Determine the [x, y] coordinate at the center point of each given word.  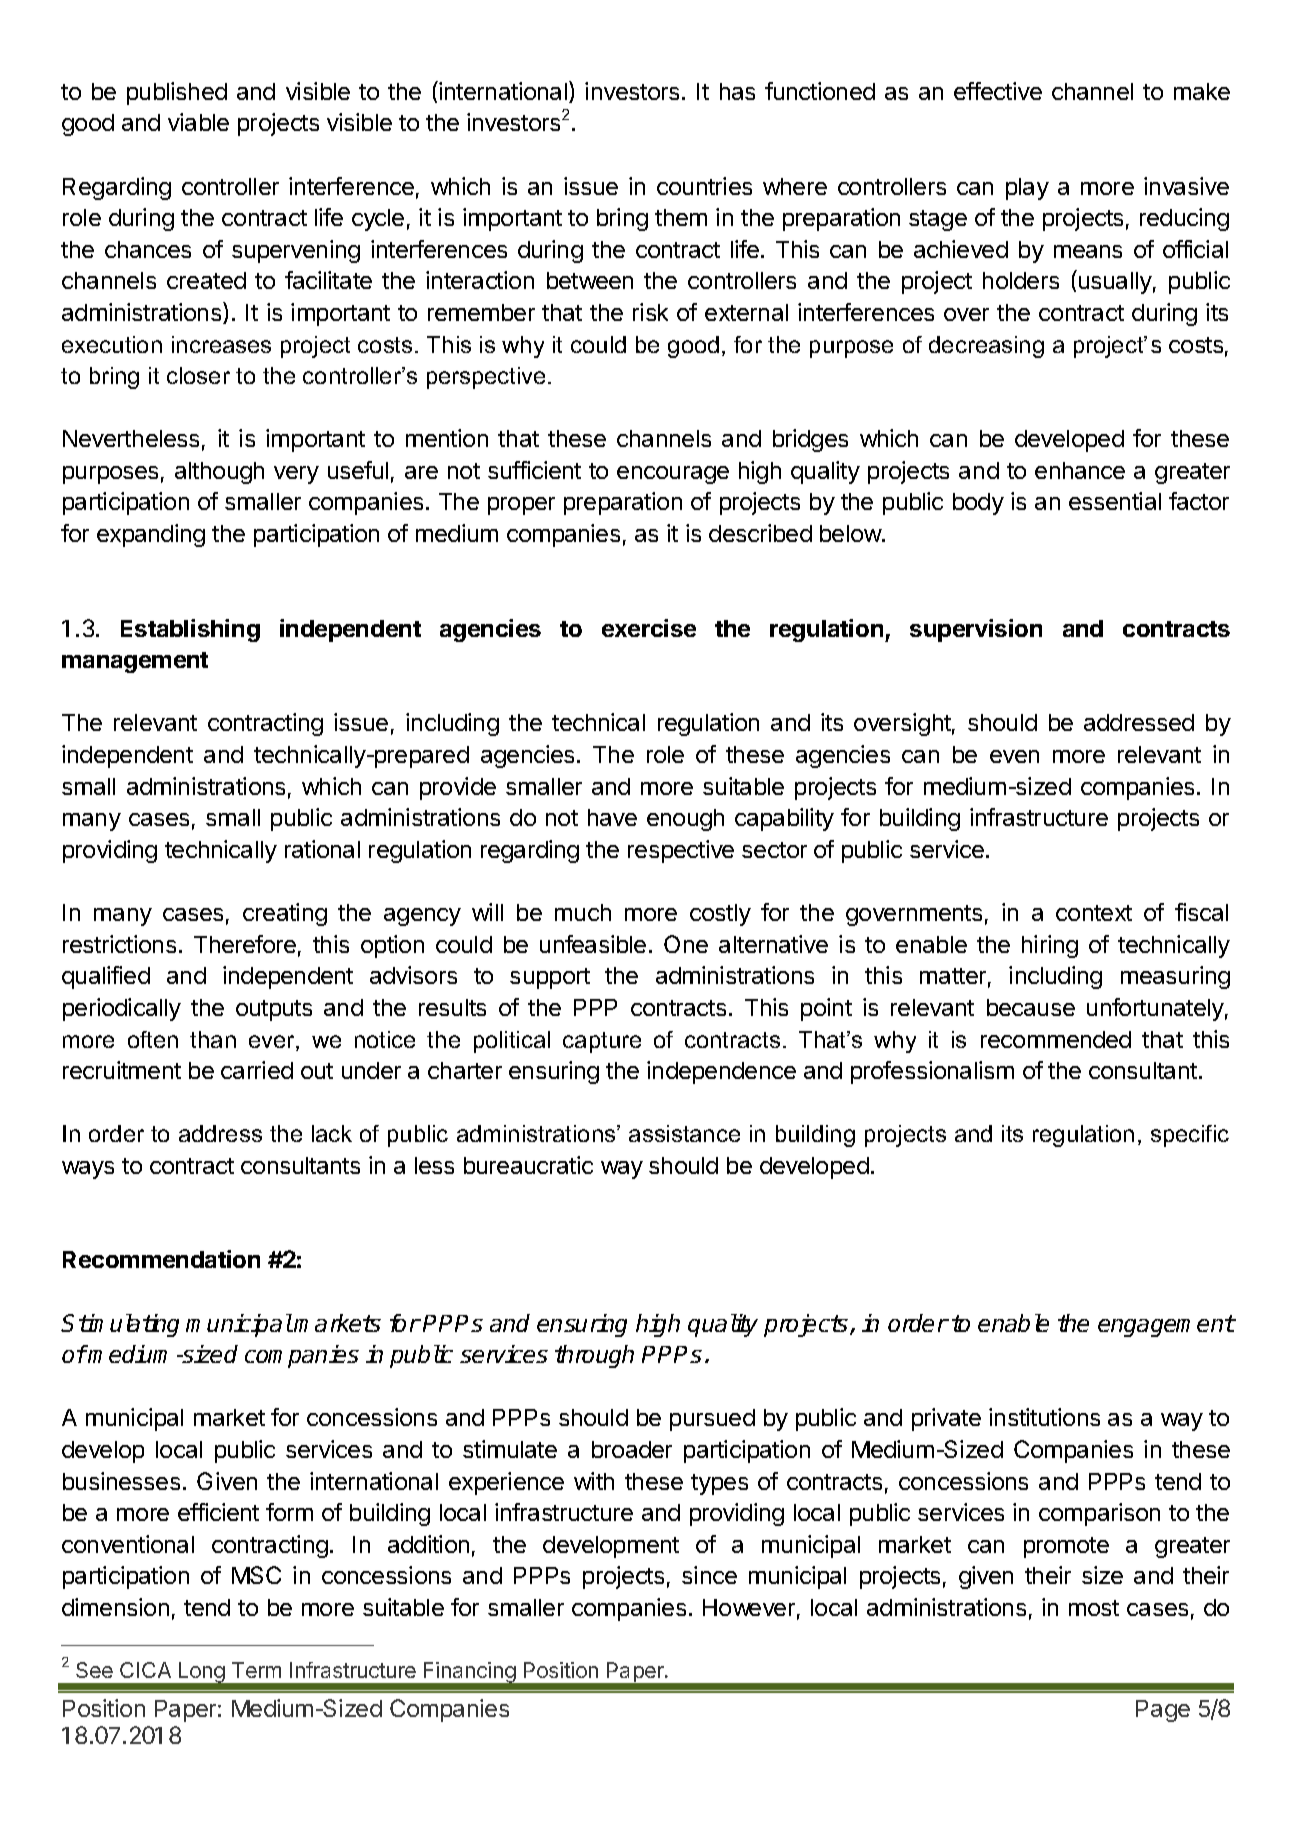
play [1027, 189]
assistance [684, 1133]
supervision [976, 630]
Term [256, 1670]
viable [198, 122]
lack [332, 1133]
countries [704, 186]
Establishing [190, 630]
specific [1190, 1136]
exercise [649, 628]
